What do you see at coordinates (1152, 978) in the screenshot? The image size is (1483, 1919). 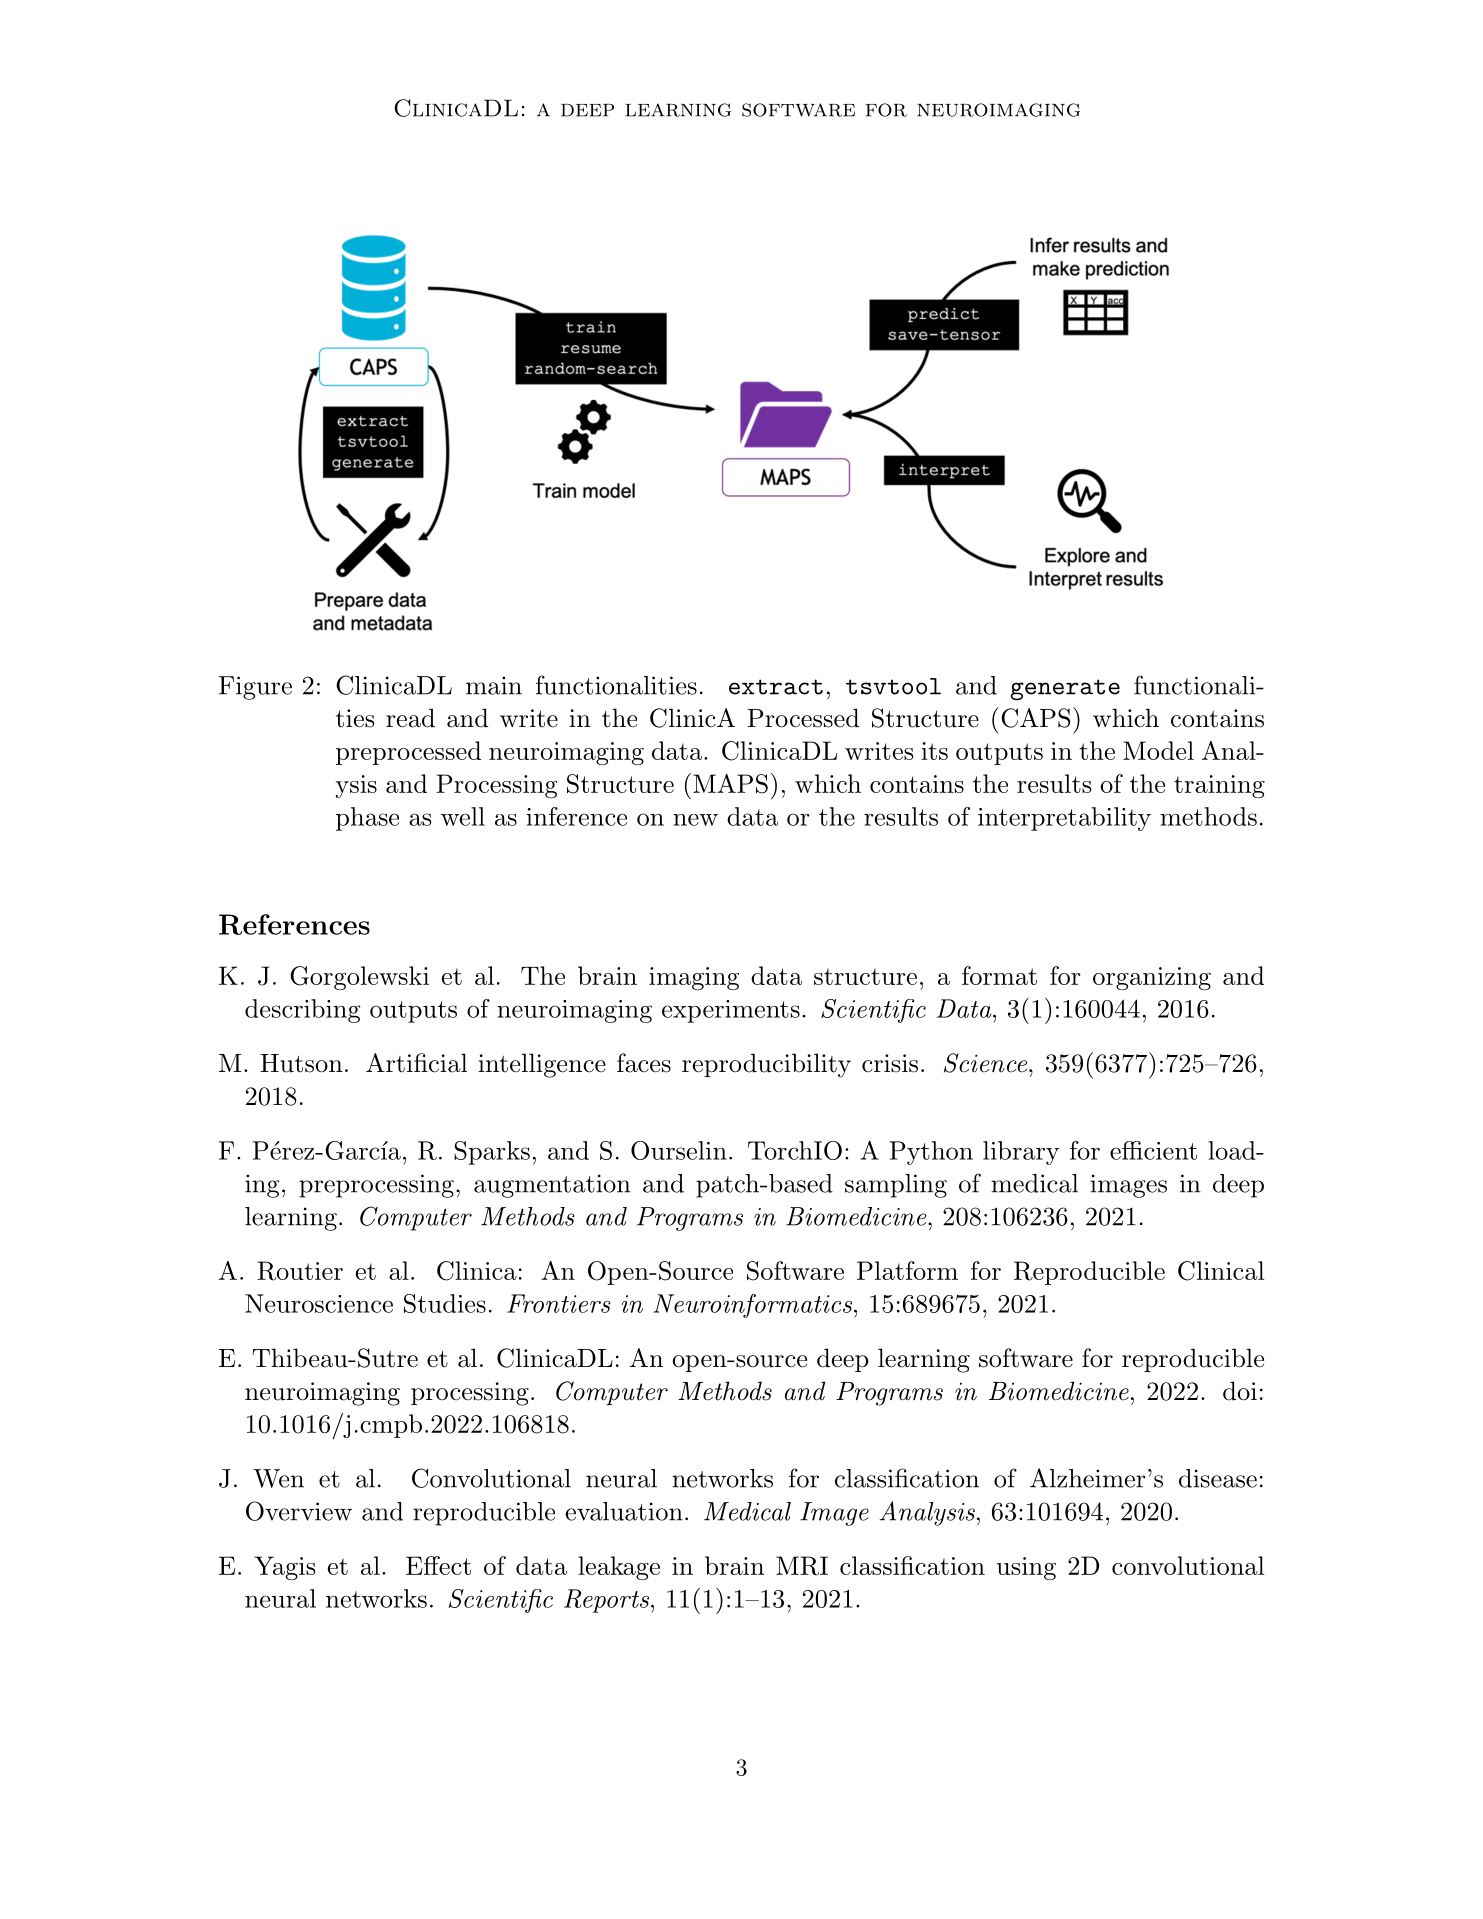 I see `organizing` at bounding box center [1152, 978].
